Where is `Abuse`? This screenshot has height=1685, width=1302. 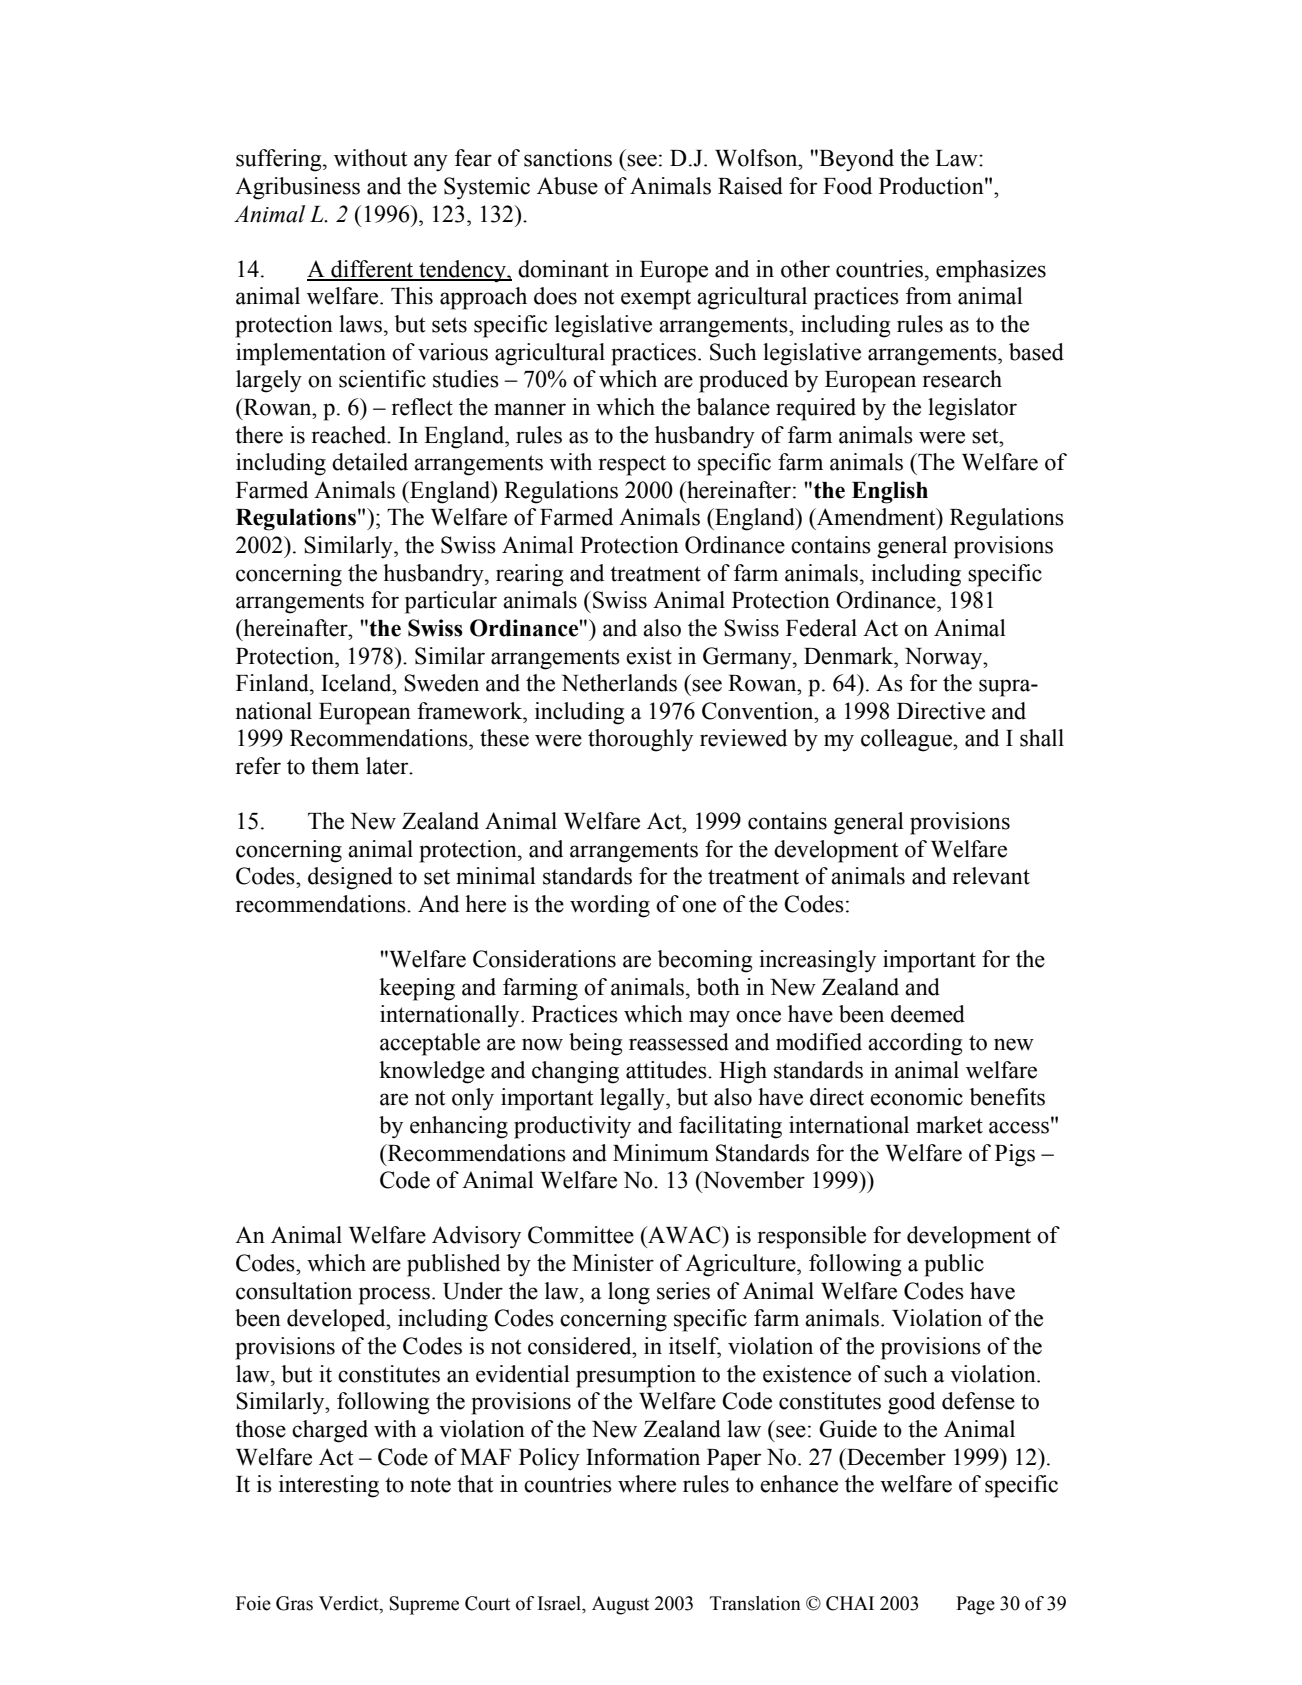 Abuse is located at coordinates (567, 186).
